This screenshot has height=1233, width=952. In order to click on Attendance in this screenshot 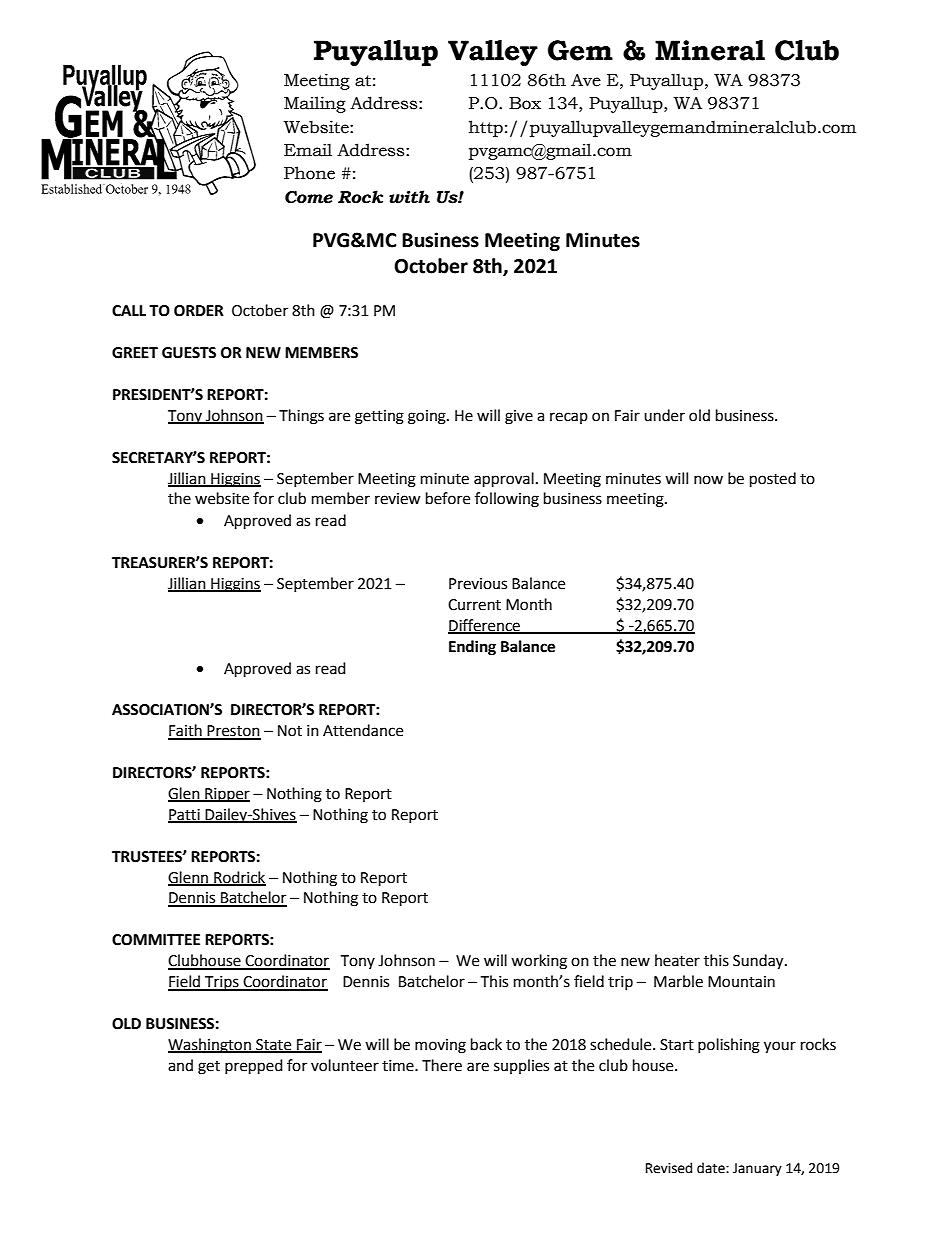, I will do `click(363, 730)`.
